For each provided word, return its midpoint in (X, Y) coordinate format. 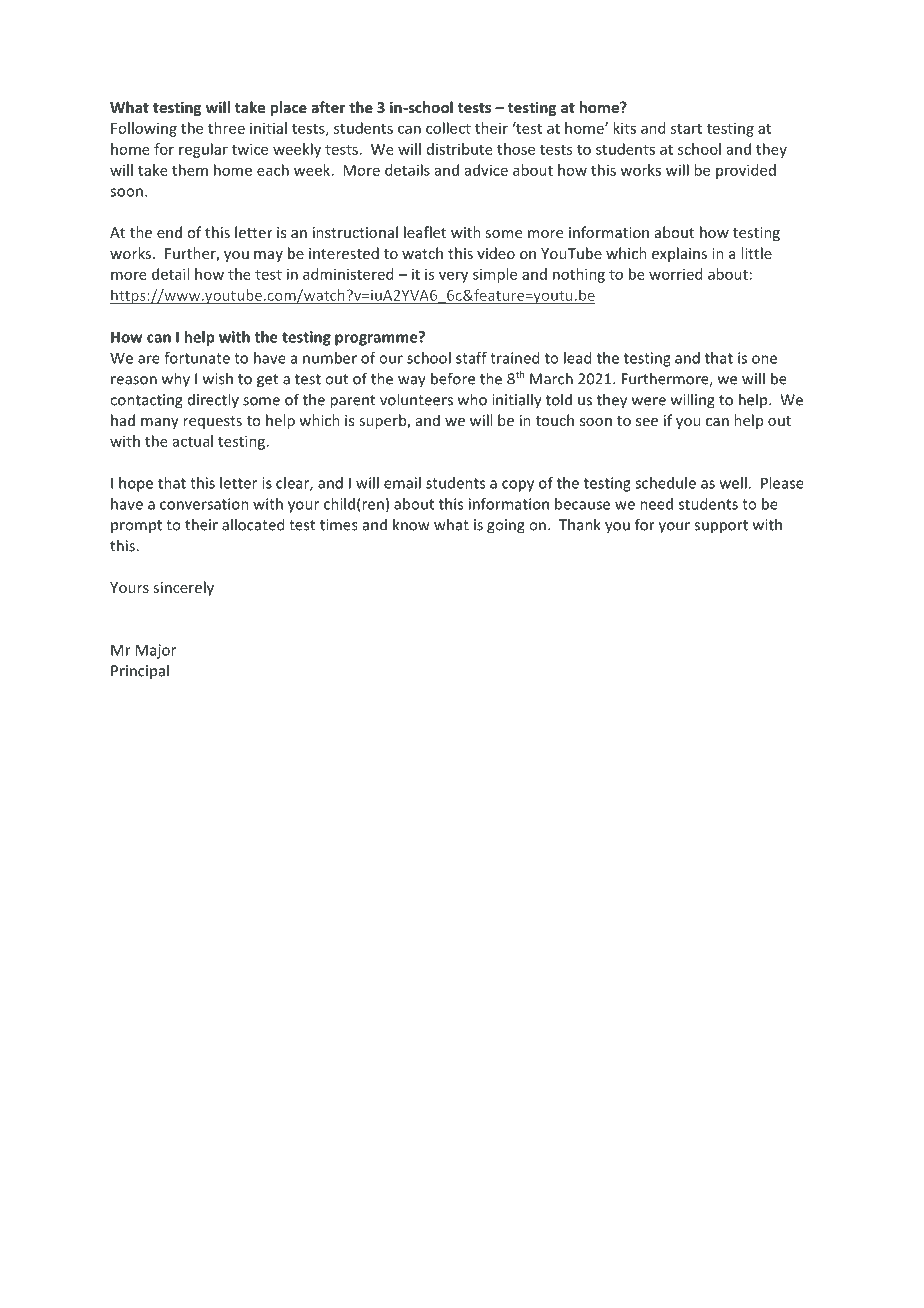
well (733, 483)
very (453, 277)
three (226, 128)
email (402, 483)
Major (156, 651)
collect (448, 128)
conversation (204, 504)
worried (675, 274)
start (686, 129)
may (268, 256)
